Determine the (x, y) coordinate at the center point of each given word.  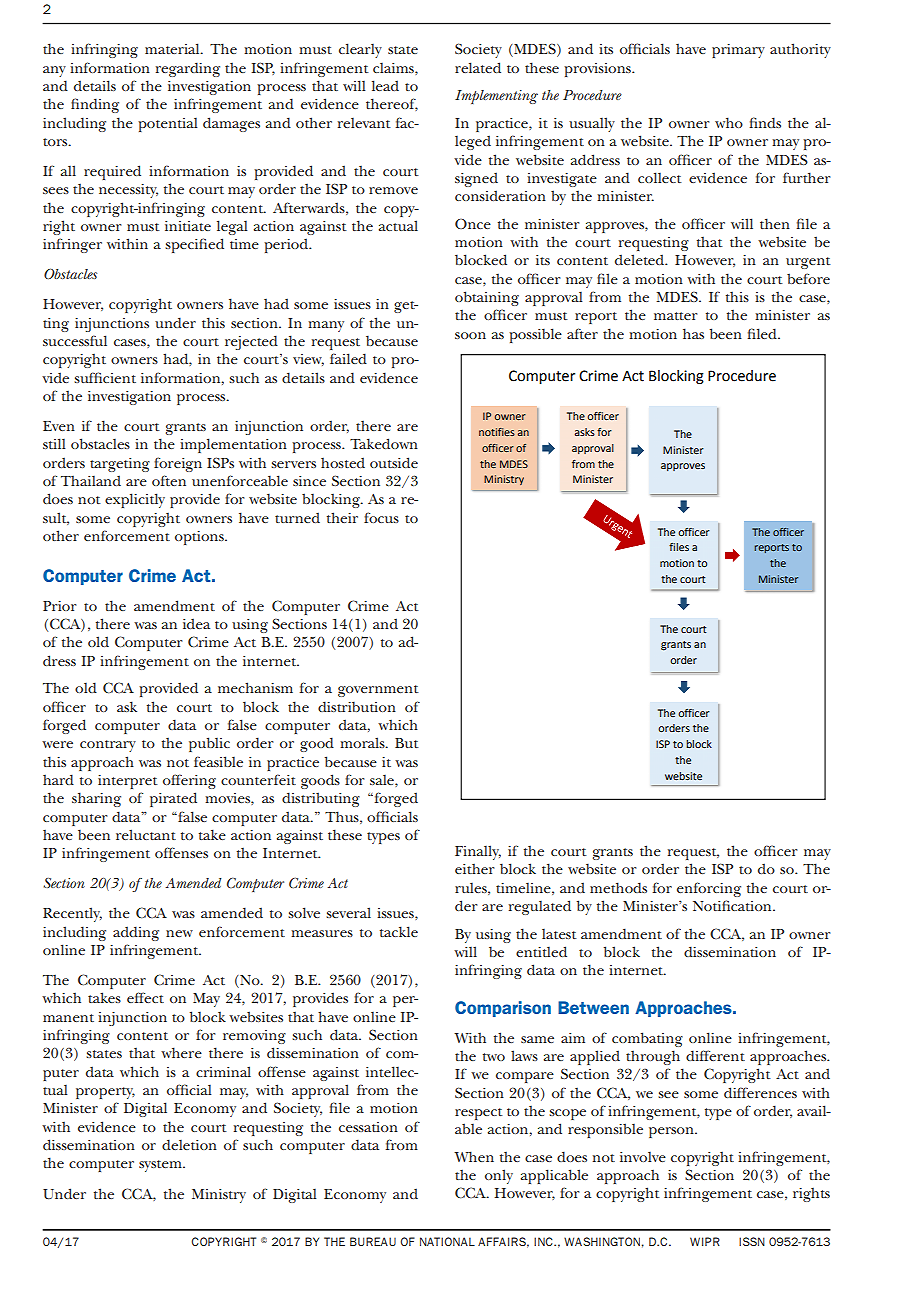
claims (394, 68)
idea (196, 623)
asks (585, 432)
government (378, 691)
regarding (188, 69)
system (161, 1166)
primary (738, 51)
